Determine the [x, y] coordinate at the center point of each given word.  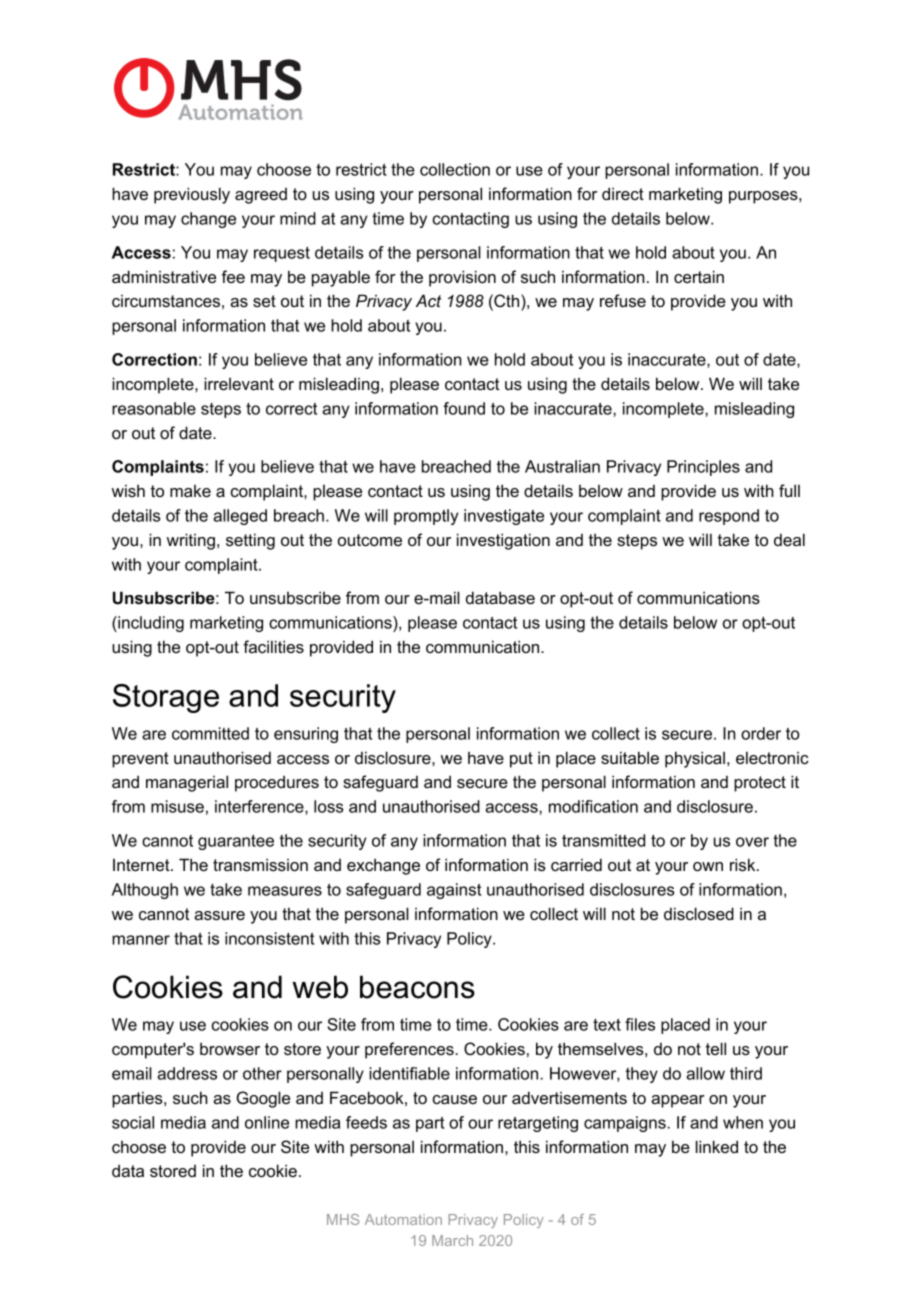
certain [699, 276]
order [761, 733]
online [267, 1122]
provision [462, 278]
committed [210, 733]
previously [192, 195]
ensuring [306, 735]
